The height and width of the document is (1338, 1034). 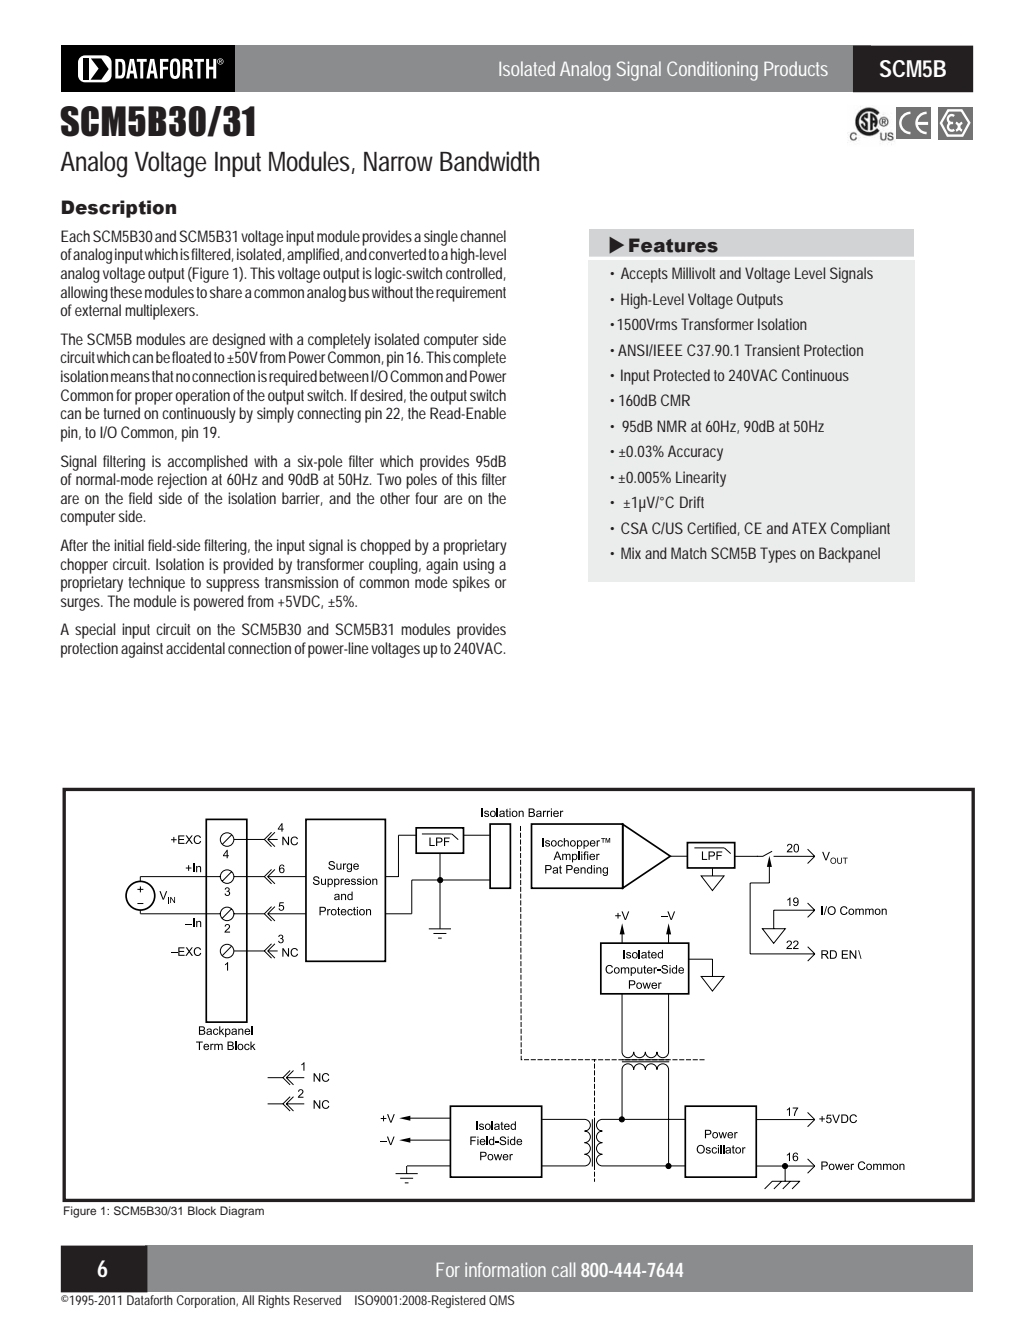 I want to click on information, so click(x=505, y=1269).
